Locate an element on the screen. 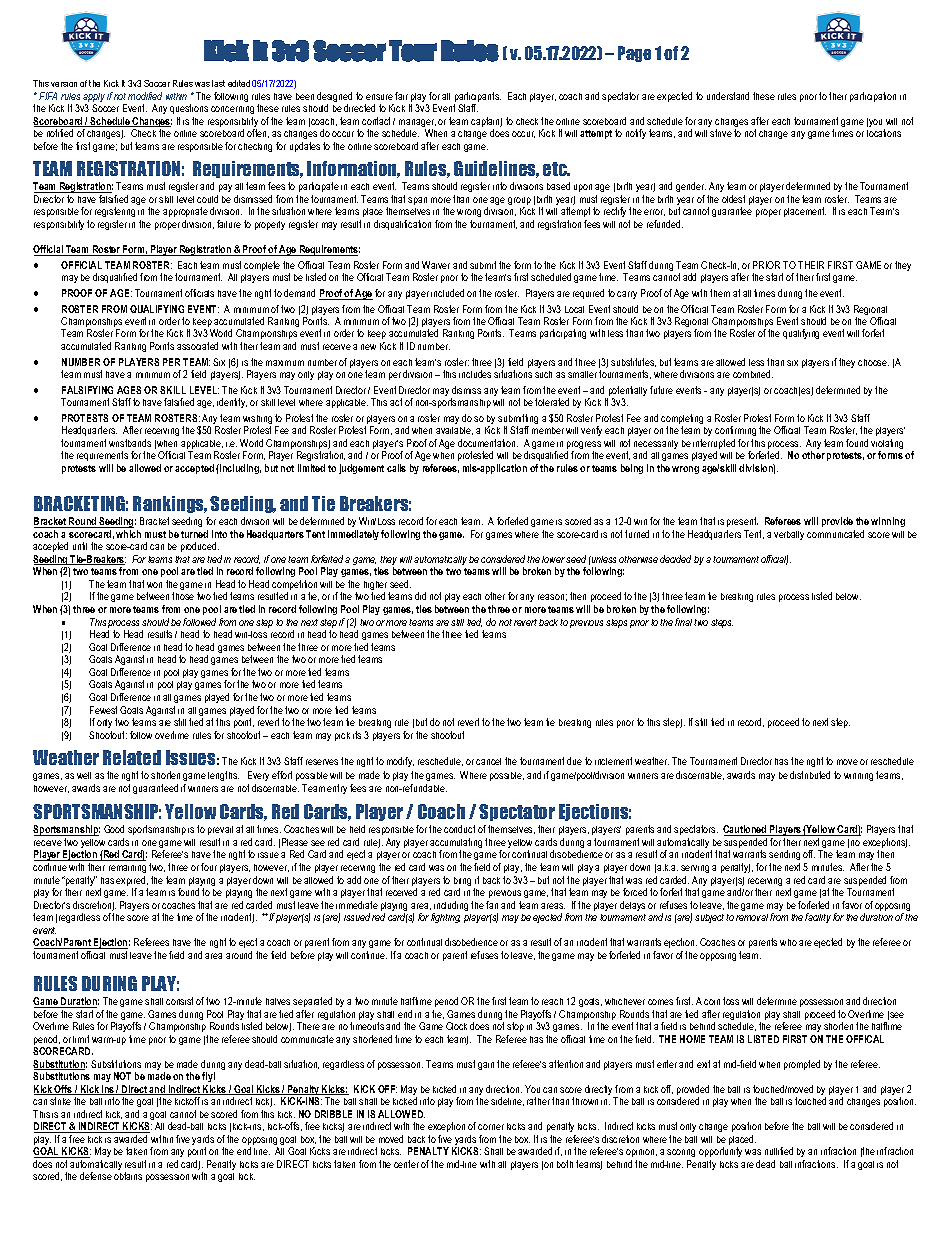 This screenshot has width=952, height=1233. cancel is located at coordinates (488, 761).
